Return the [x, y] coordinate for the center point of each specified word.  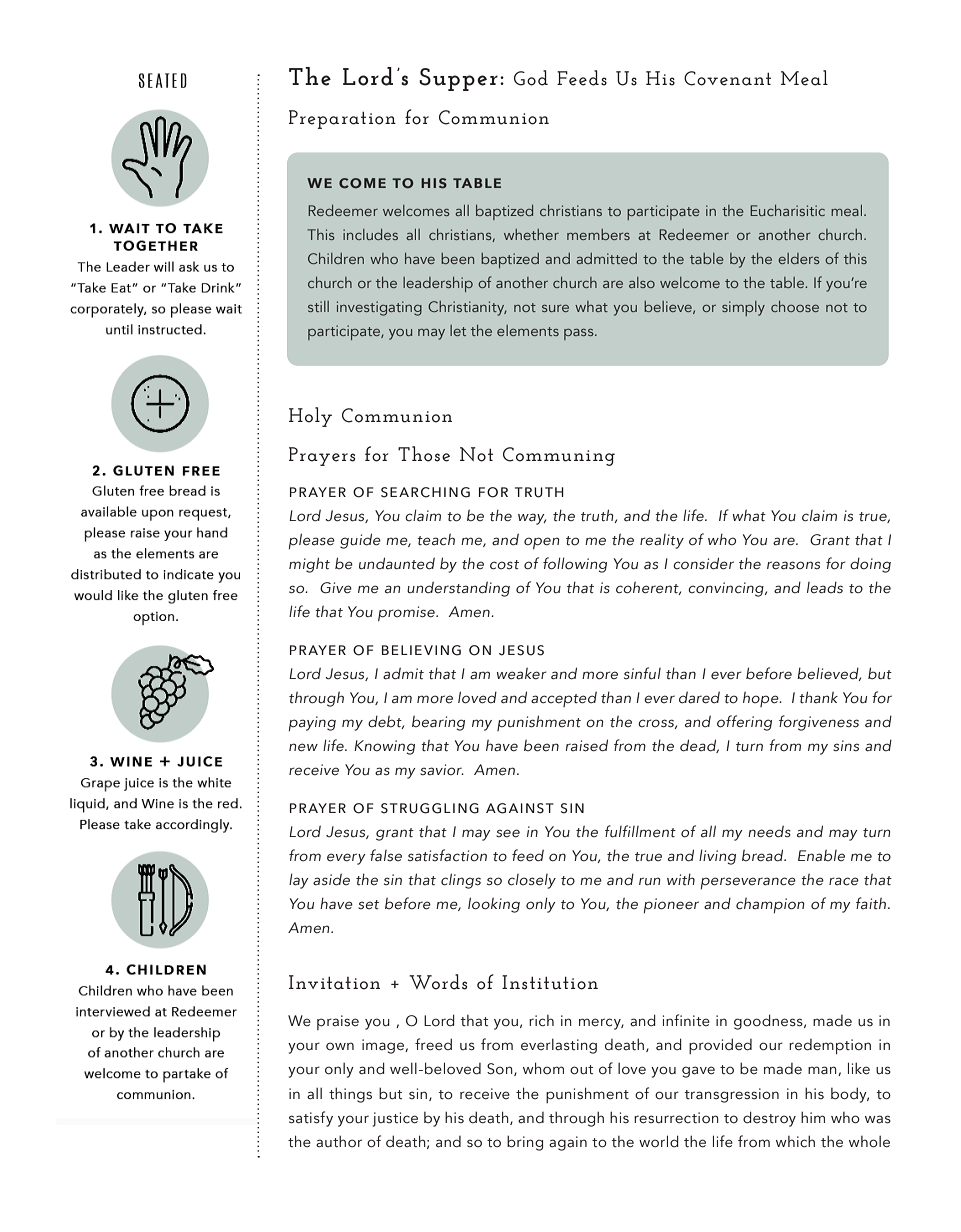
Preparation [342, 119]
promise [407, 613]
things [350, 1095]
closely [532, 881]
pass [580, 334]
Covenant [727, 78]
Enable [821, 855]
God [531, 78]
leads [825, 588]
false [386, 855]
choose [795, 306]
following [575, 565]
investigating [379, 308]
